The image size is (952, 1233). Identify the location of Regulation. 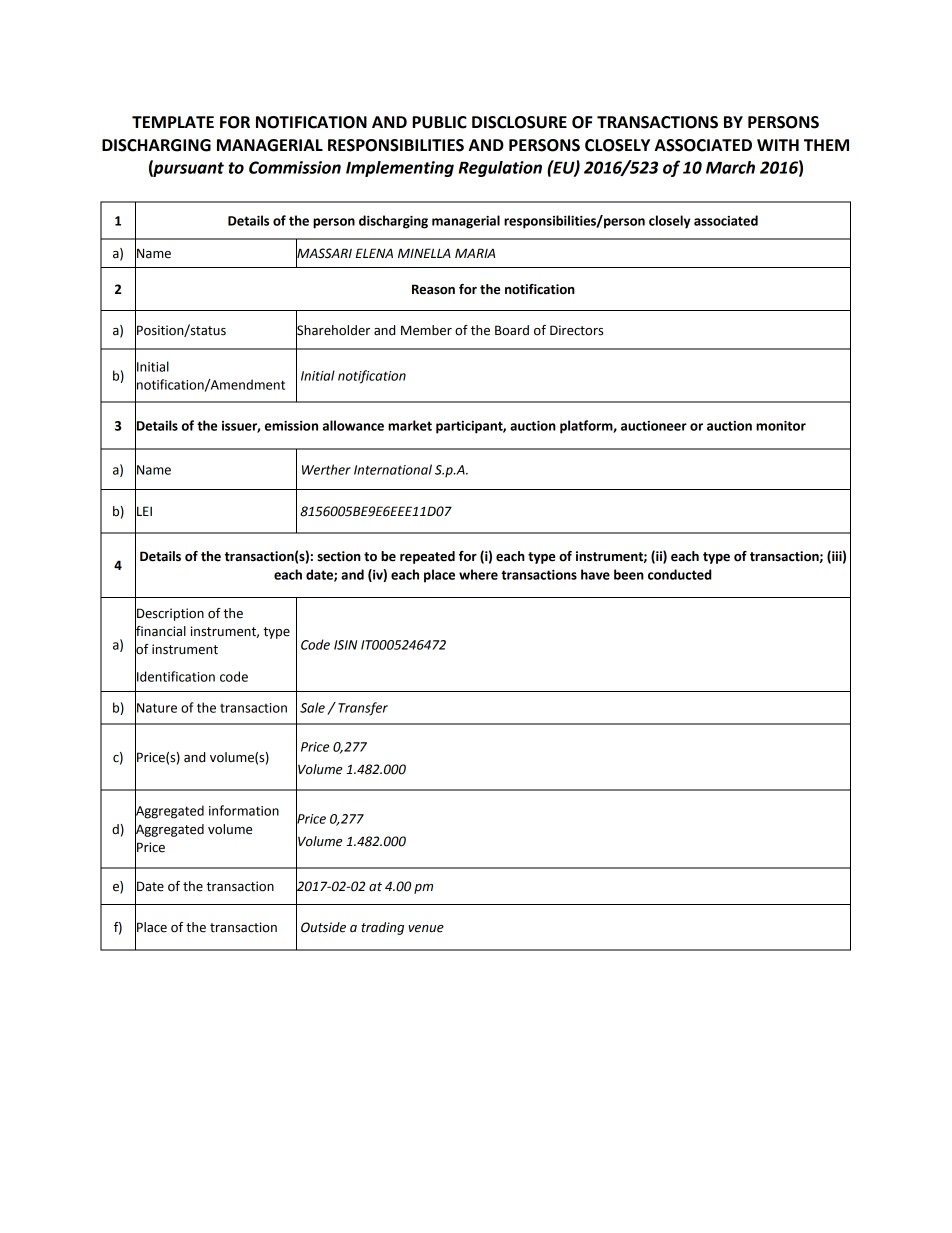
(500, 169).
